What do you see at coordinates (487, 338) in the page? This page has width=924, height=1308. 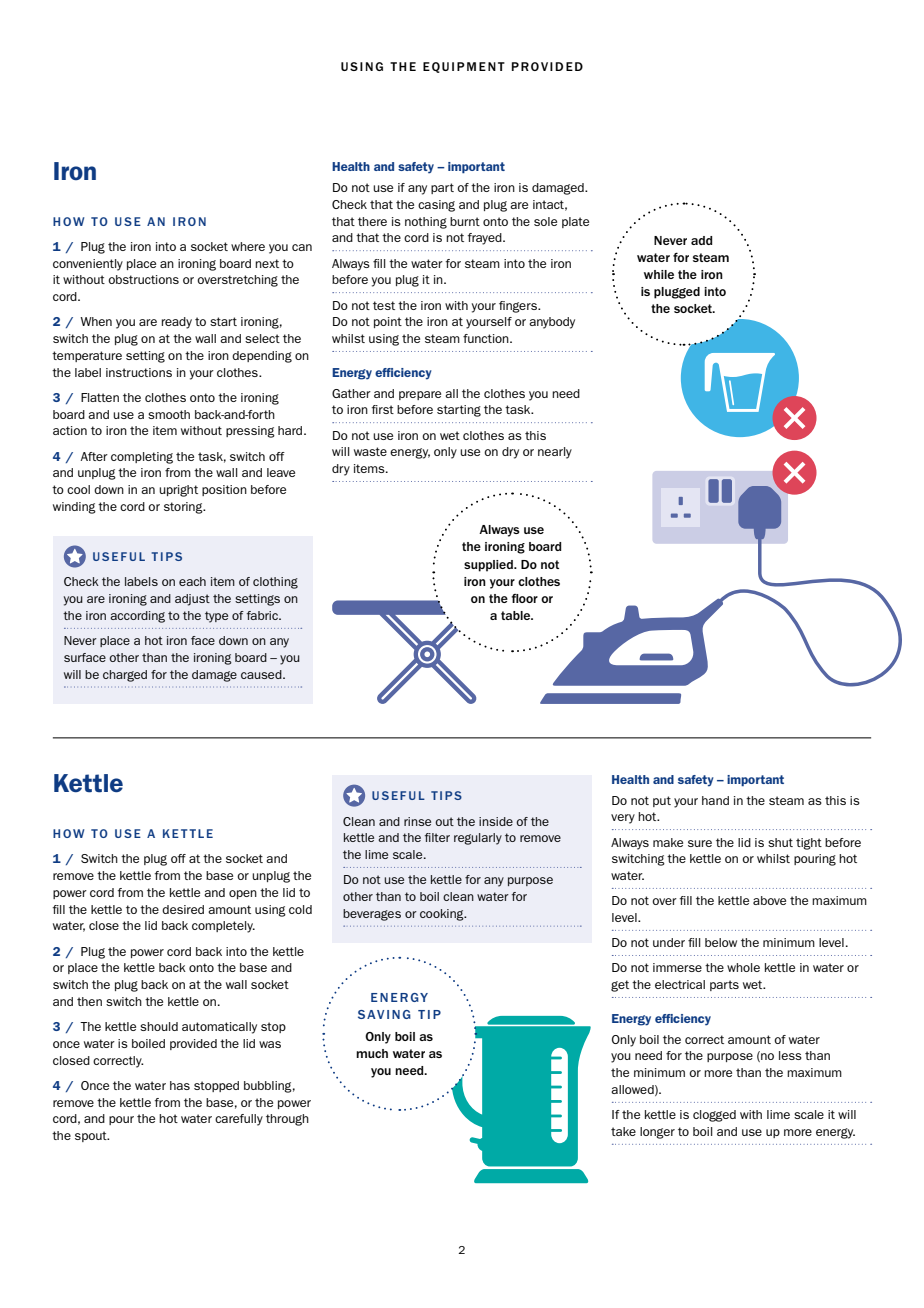 I see `function` at bounding box center [487, 338].
